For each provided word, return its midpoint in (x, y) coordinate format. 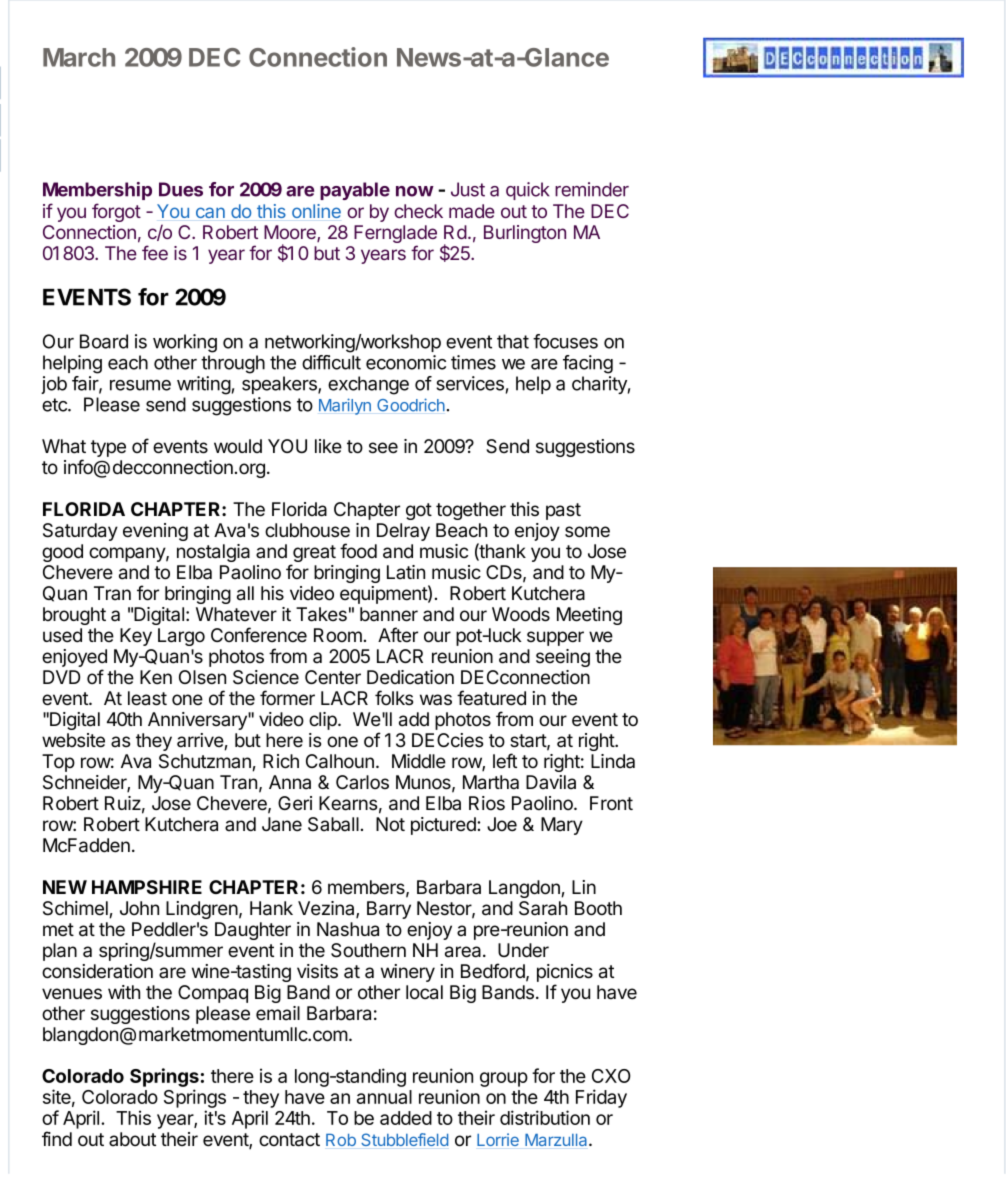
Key (136, 637)
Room (338, 635)
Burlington (525, 234)
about (132, 1139)
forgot (116, 212)
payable (355, 191)
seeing (563, 658)
